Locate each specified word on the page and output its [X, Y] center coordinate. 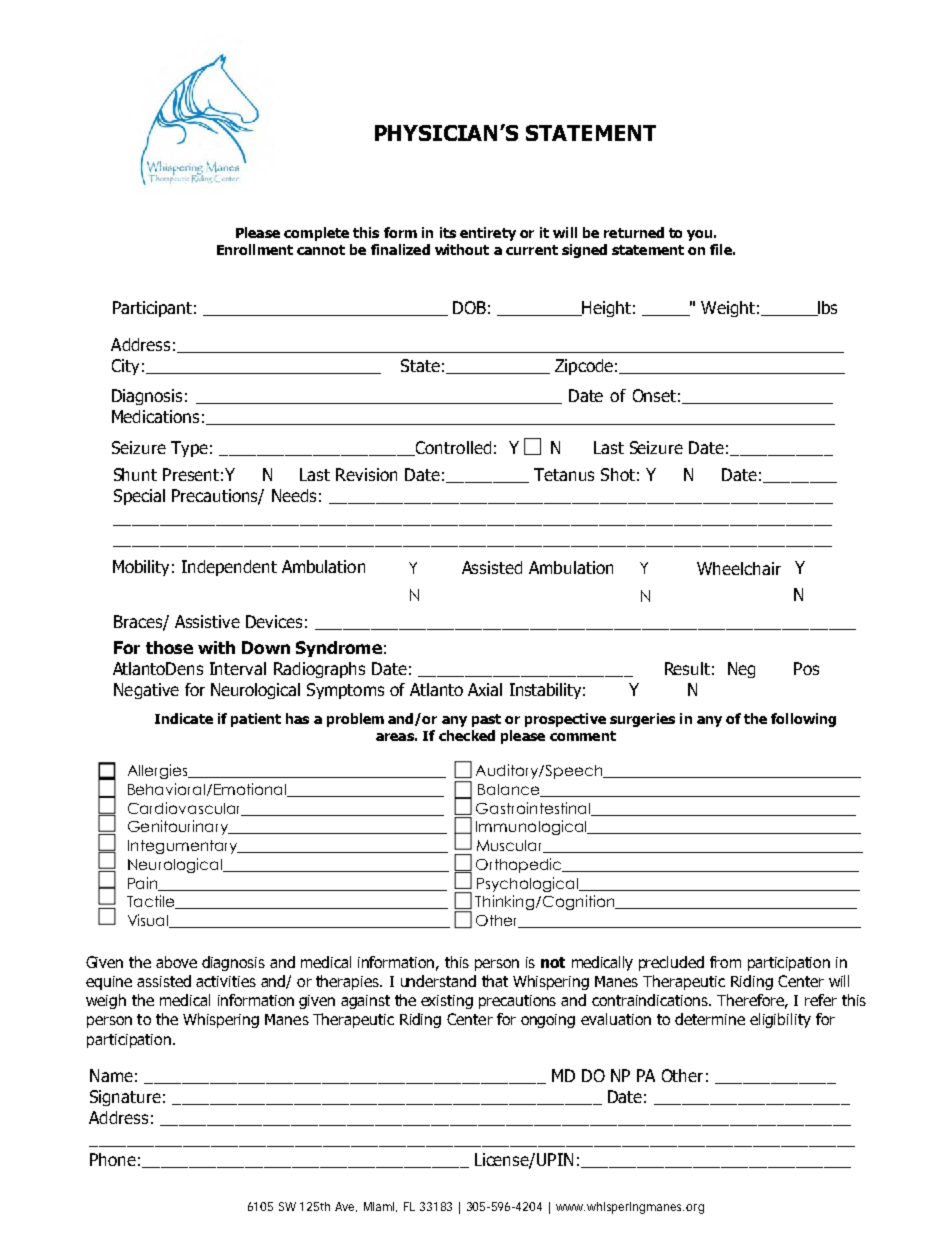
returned [634, 232]
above [176, 962]
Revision [366, 474]
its [448, 232]
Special [139, 497]
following [803, 720]
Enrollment [255, 249]
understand [438, 981]
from [725, 962]
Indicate [184, 718]
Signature [125, 1098]
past [486, 720]
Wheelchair [739, 568]
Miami [380, 1207]
